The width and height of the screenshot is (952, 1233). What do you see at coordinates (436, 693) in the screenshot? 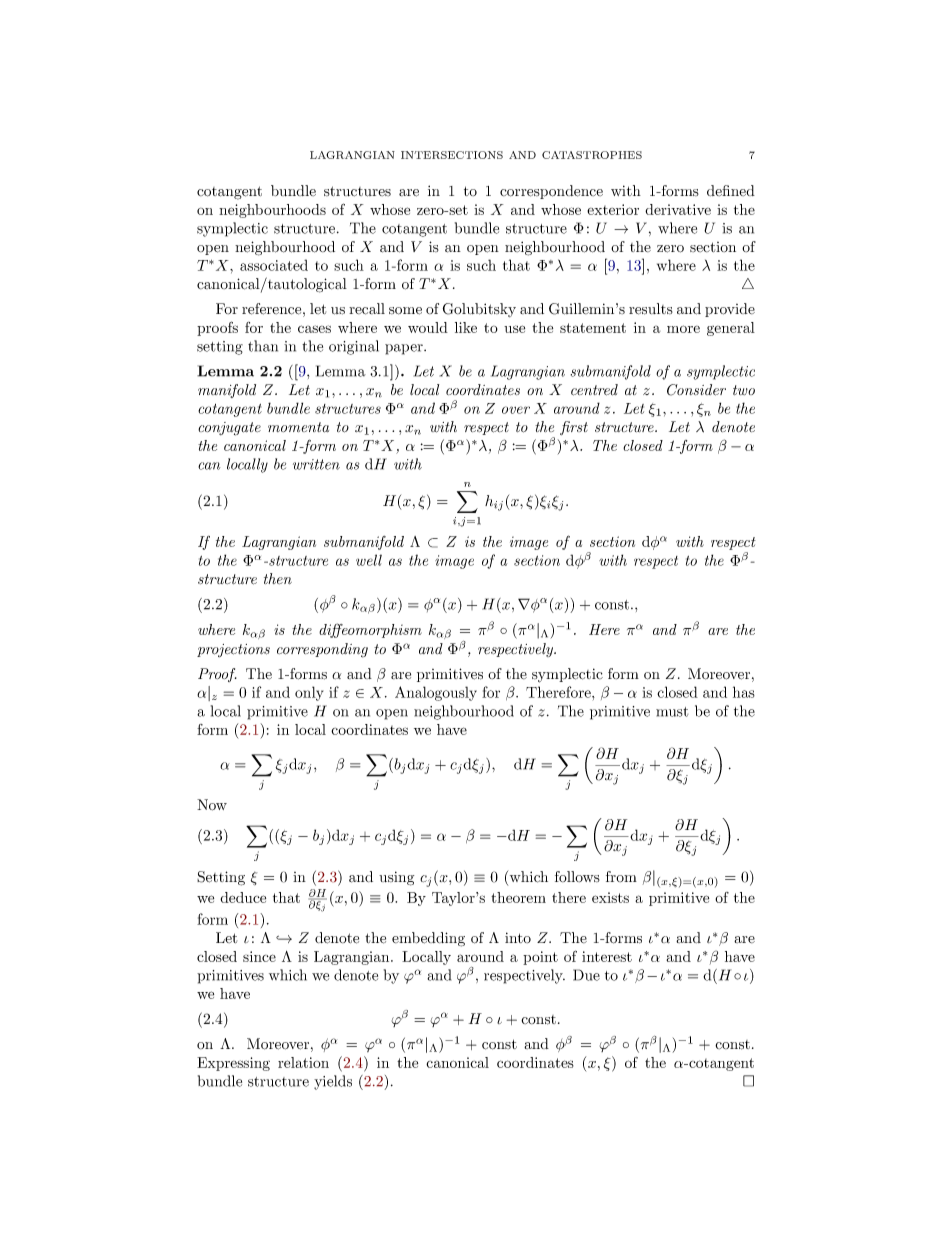
I see `Analogously` at bounding box center [436, 693].
